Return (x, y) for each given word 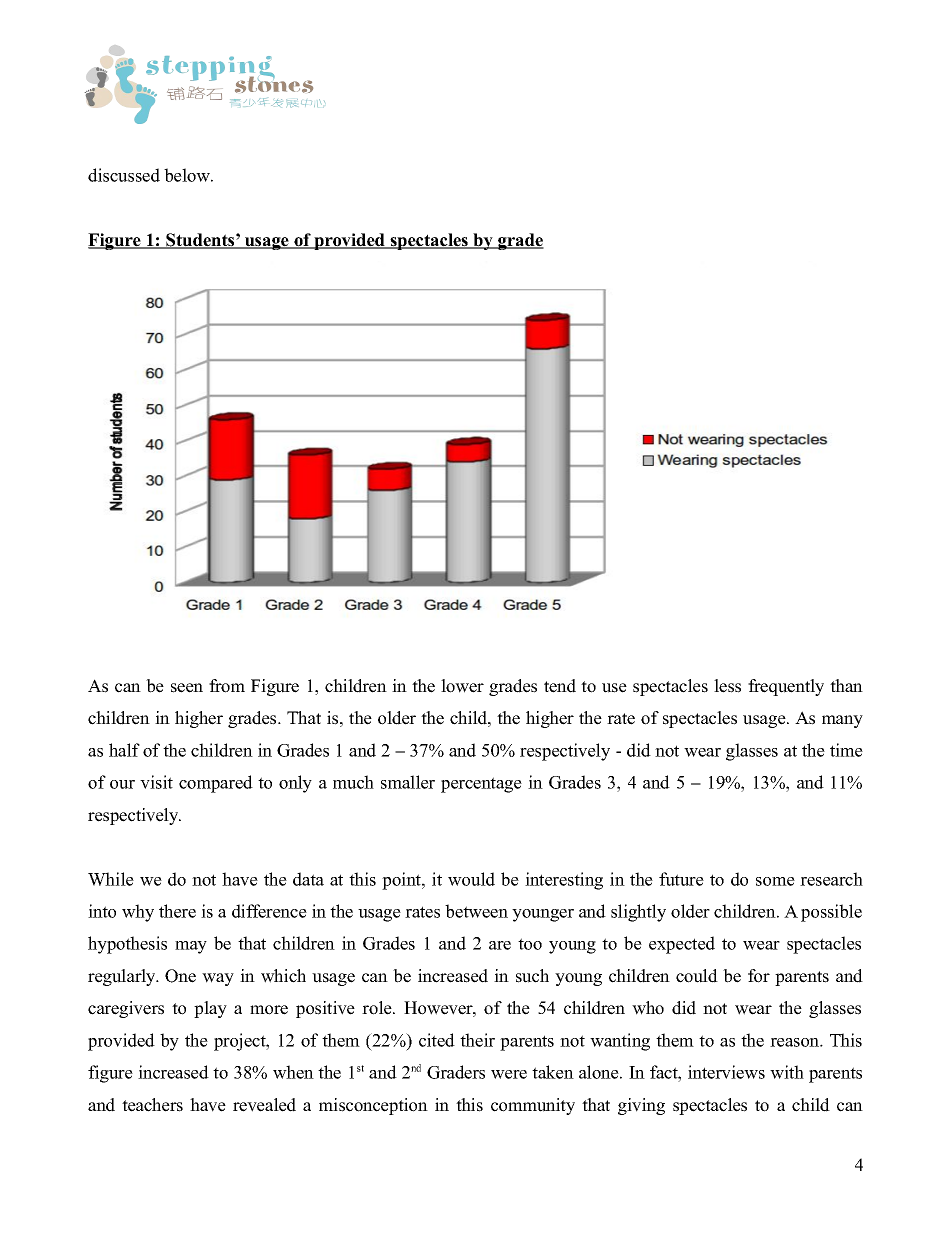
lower (462, 686)
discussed (124, 175)
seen (187, 688)
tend (560, 686)
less (727, 686)
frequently (786, 687)
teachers (152, 1105)
